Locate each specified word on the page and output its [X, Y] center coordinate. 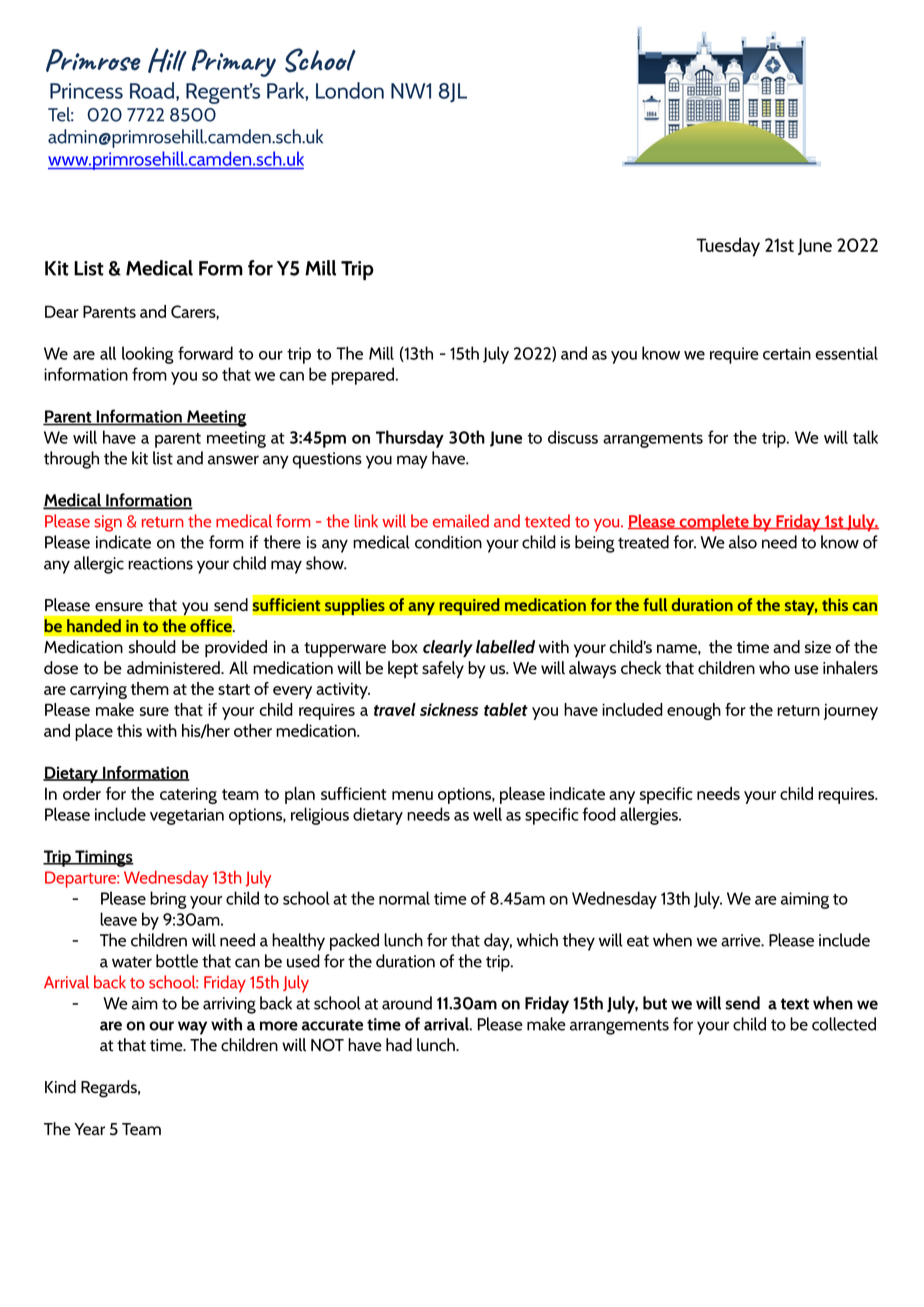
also [743, 542]
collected [844, 1024]
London [350, 90]
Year [89, 1129]
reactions [160, 563]
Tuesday [728, 247]
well [487, 814]
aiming [805, 900]
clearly [448, 648]
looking [148, 355]
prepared [364, 376]
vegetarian [187, 816]
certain [787, 353]
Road [153, 91]
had [399, 1044]
